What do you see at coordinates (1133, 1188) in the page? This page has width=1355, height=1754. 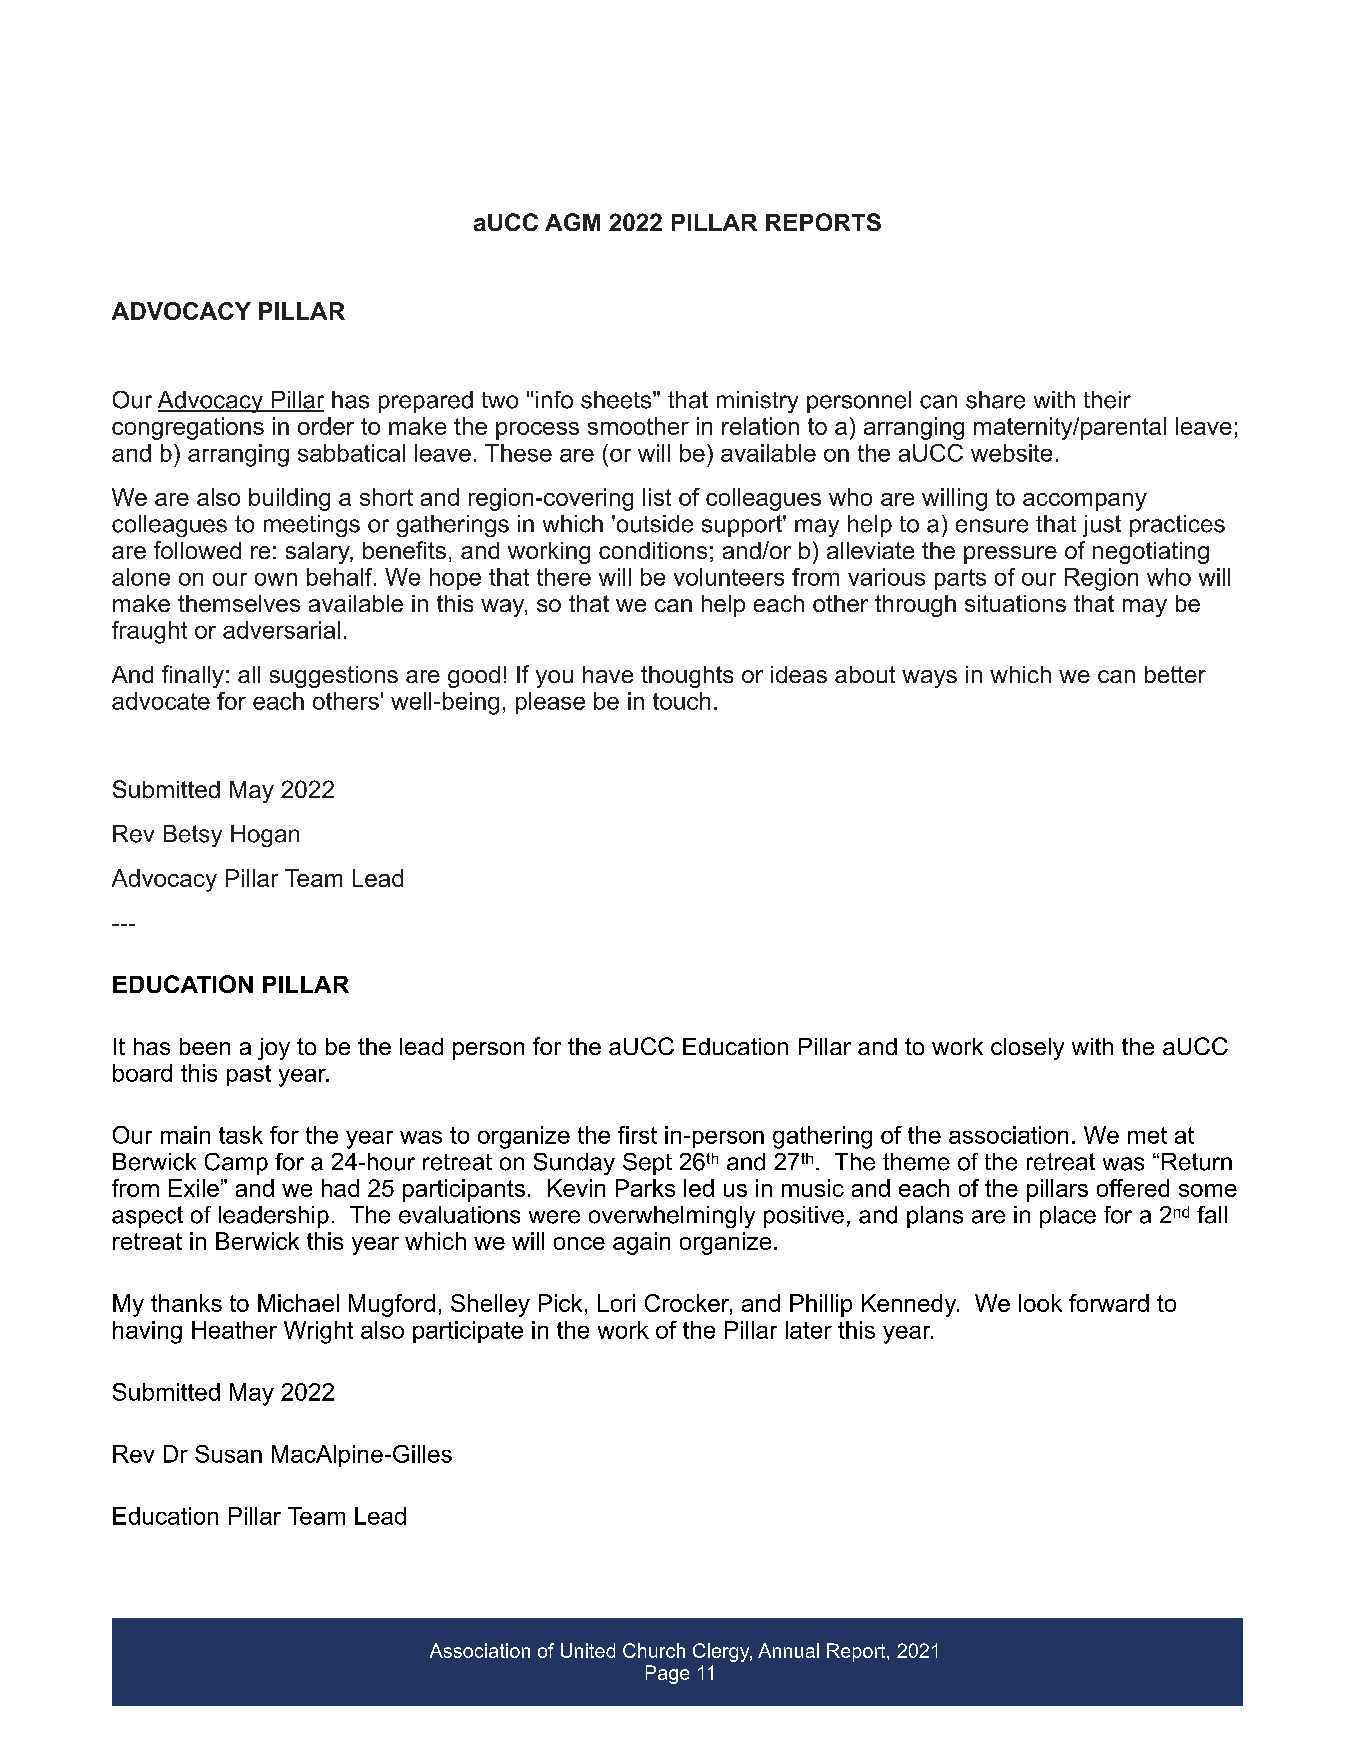 I see `offered` at bounding box center [1133, 1188].
